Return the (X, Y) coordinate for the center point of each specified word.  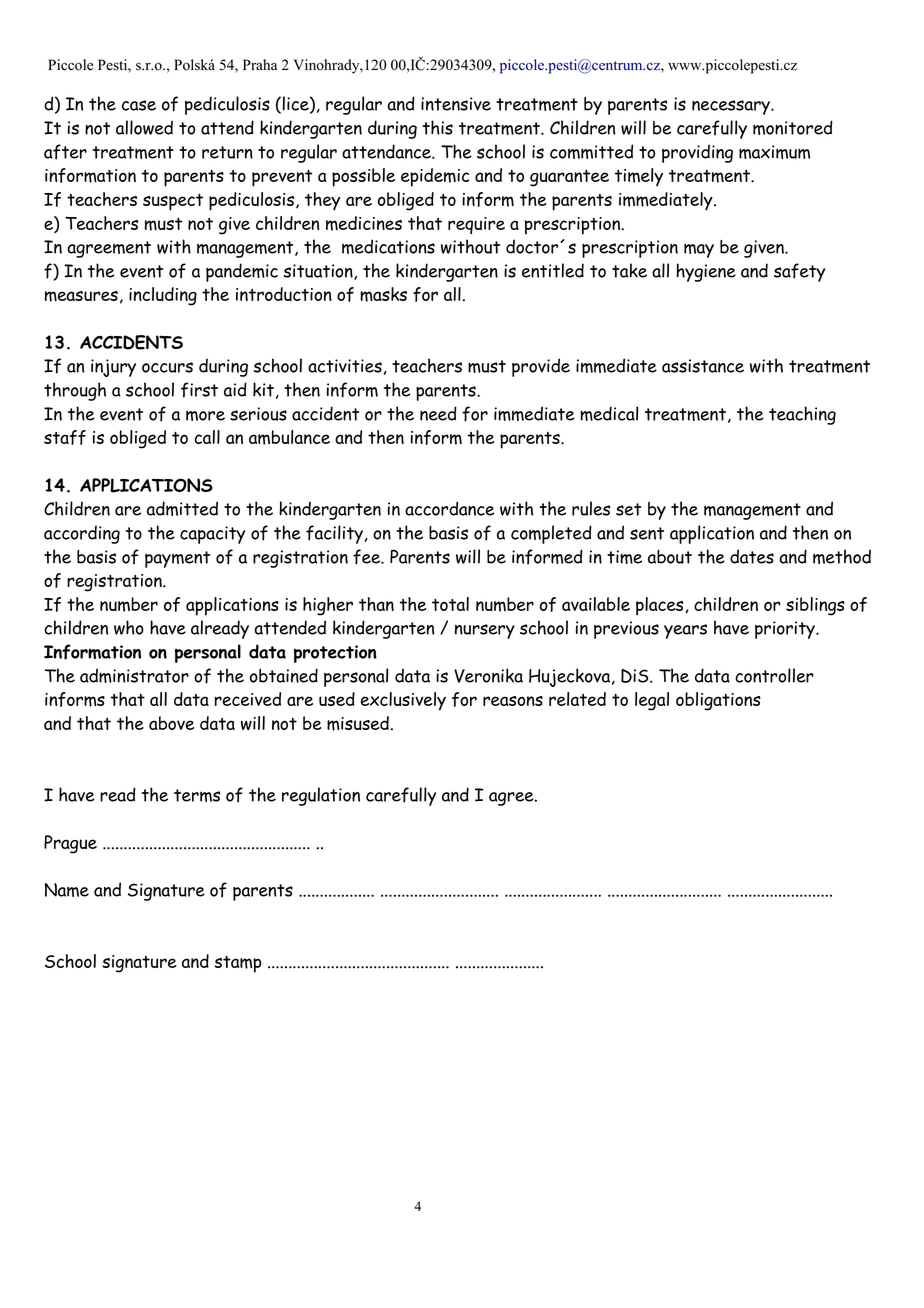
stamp (238, 964)
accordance (449, 508)
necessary (732, 107)
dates (752, 556)
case (139, 105)
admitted (182, 508)
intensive (456, 104)
